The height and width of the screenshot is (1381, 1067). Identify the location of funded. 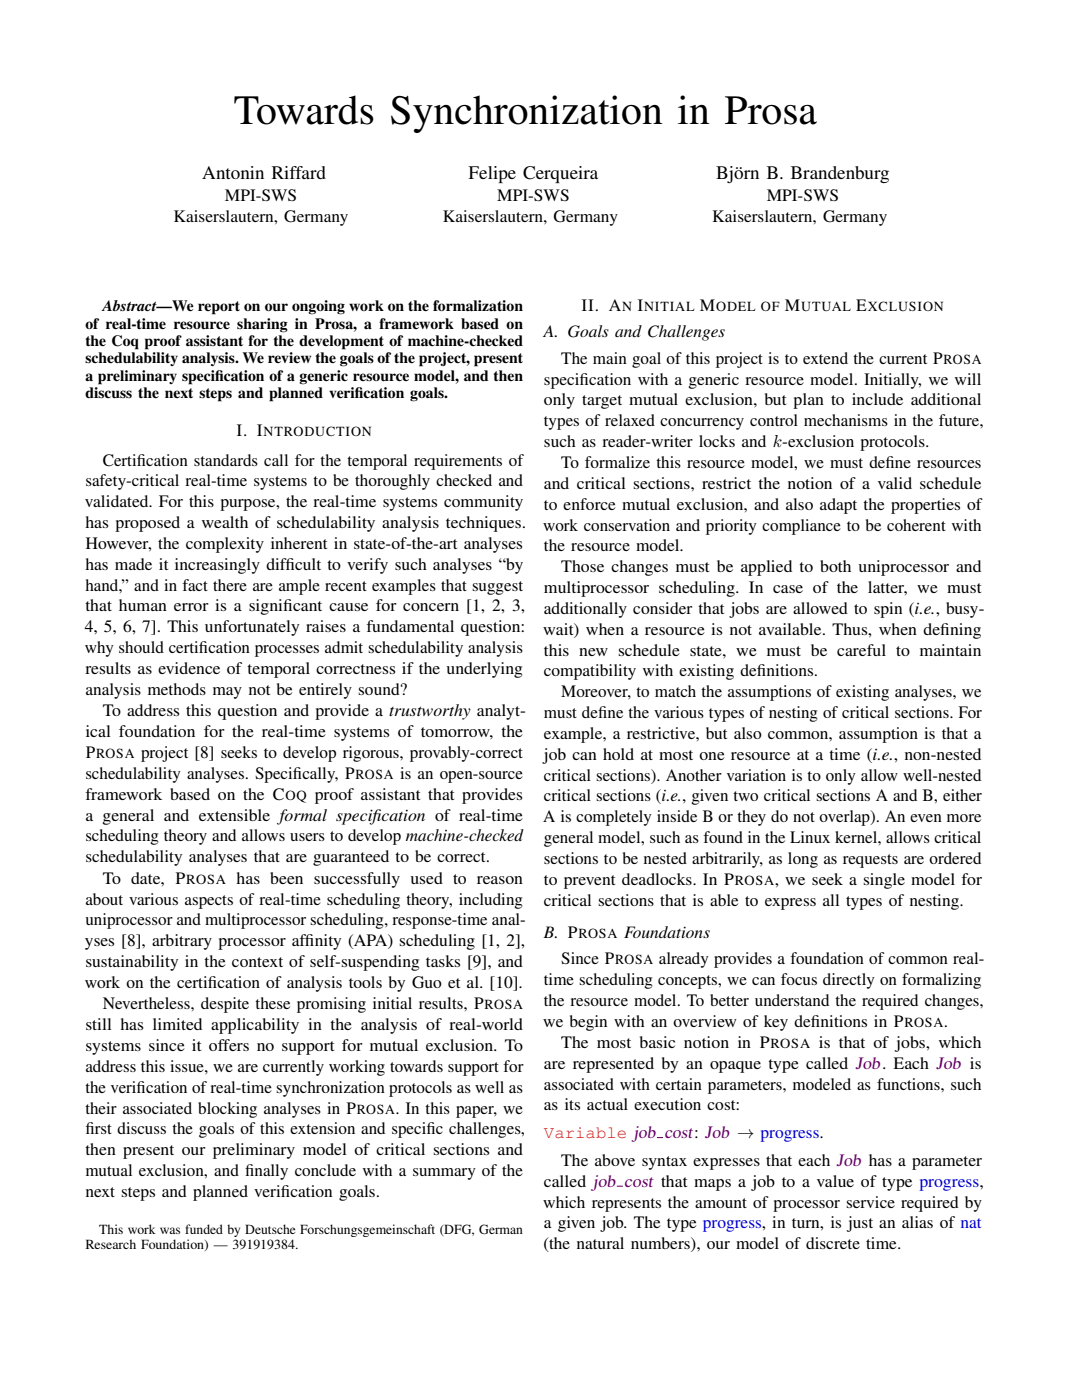
(204, 1229).
